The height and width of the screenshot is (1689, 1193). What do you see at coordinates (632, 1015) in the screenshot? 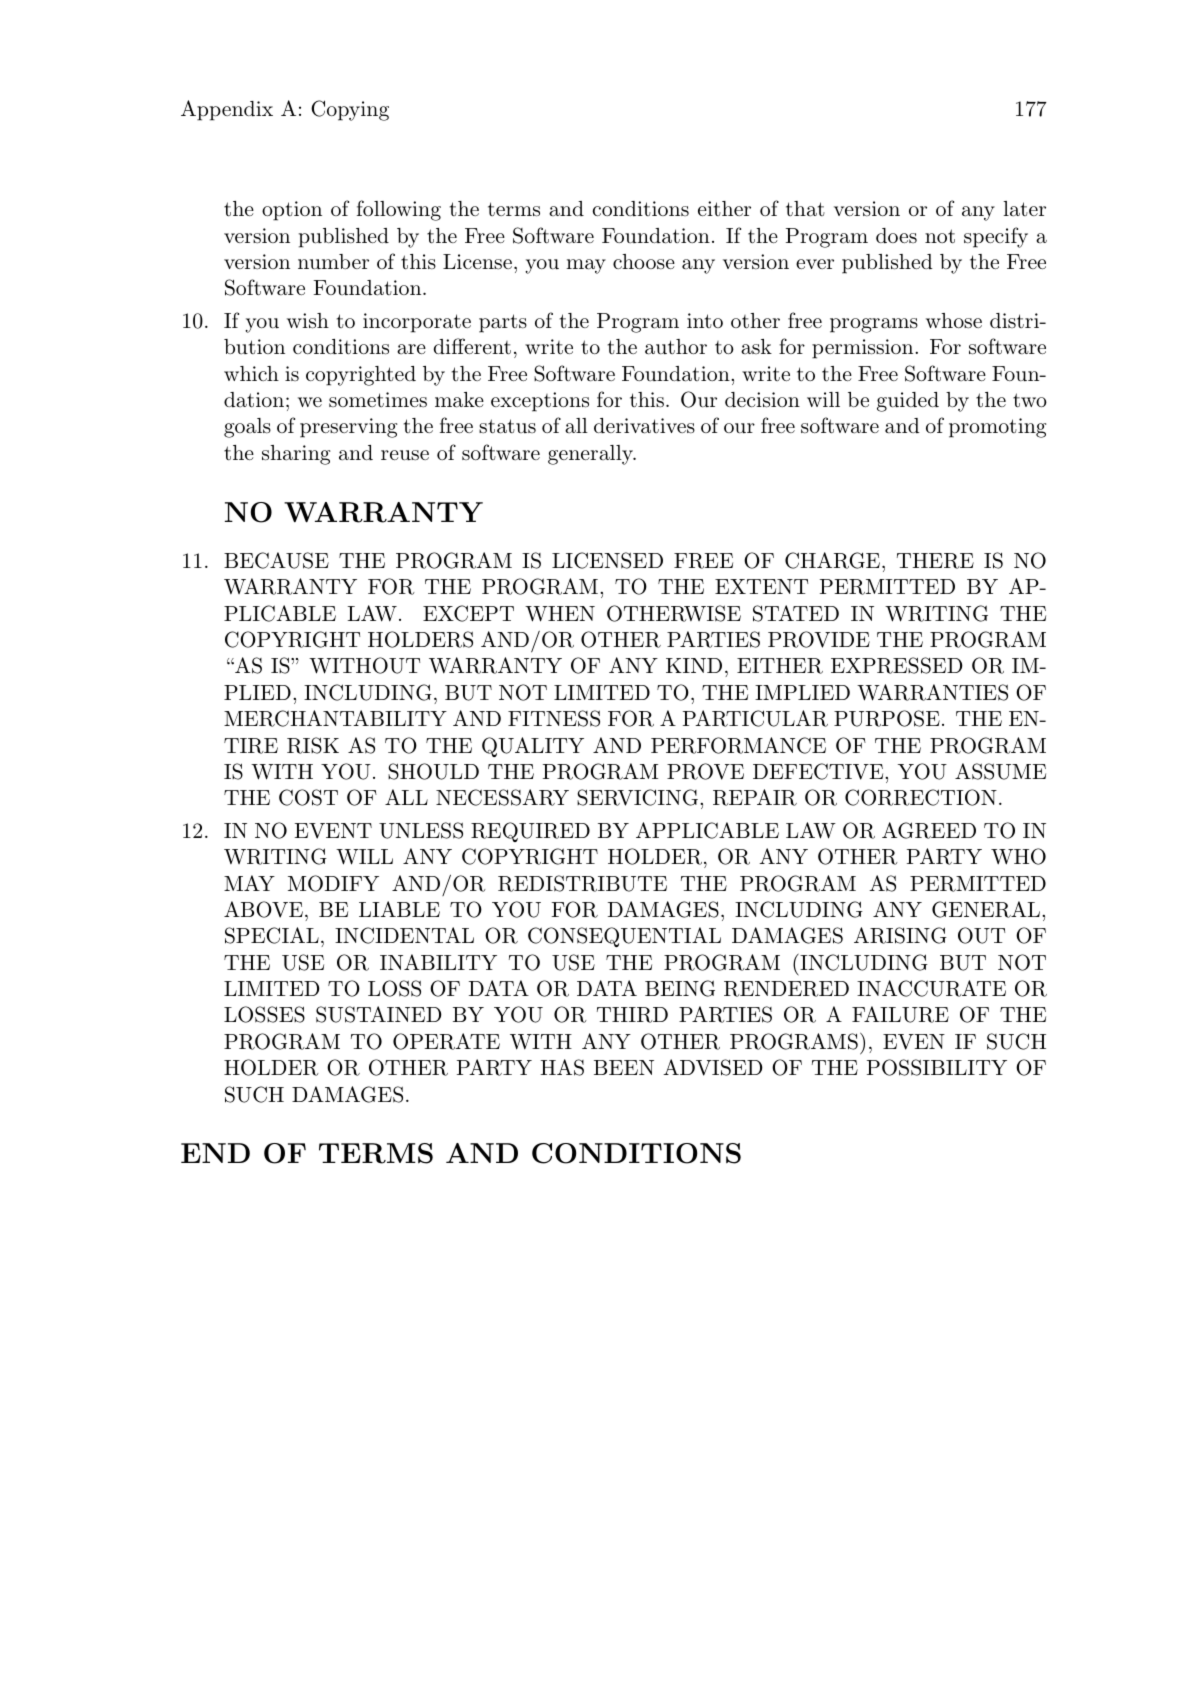
I see `THIRD` at bounding box center [632, 1015].
